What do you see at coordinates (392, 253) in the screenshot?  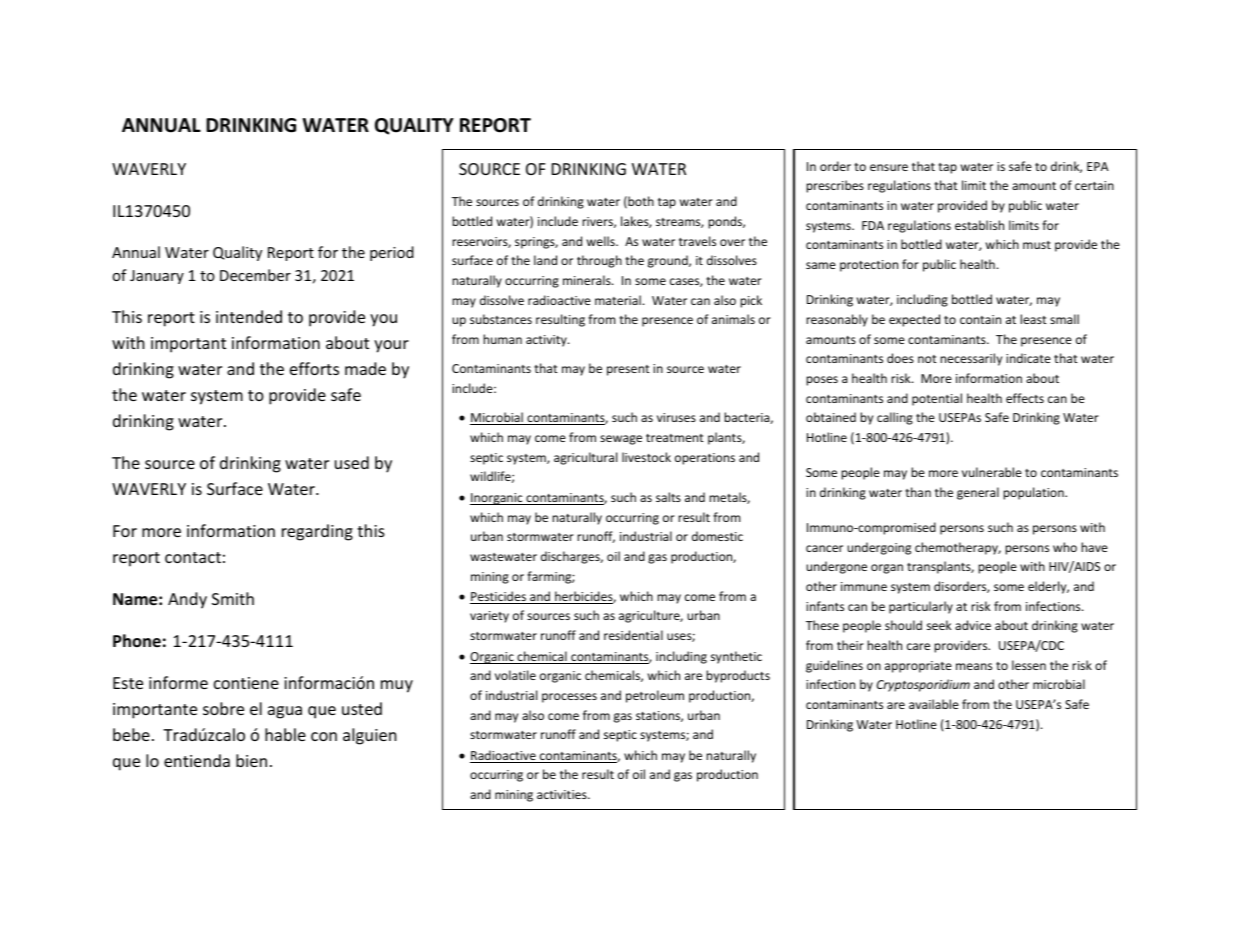 I see `period` at bounding box center [392, 253].
